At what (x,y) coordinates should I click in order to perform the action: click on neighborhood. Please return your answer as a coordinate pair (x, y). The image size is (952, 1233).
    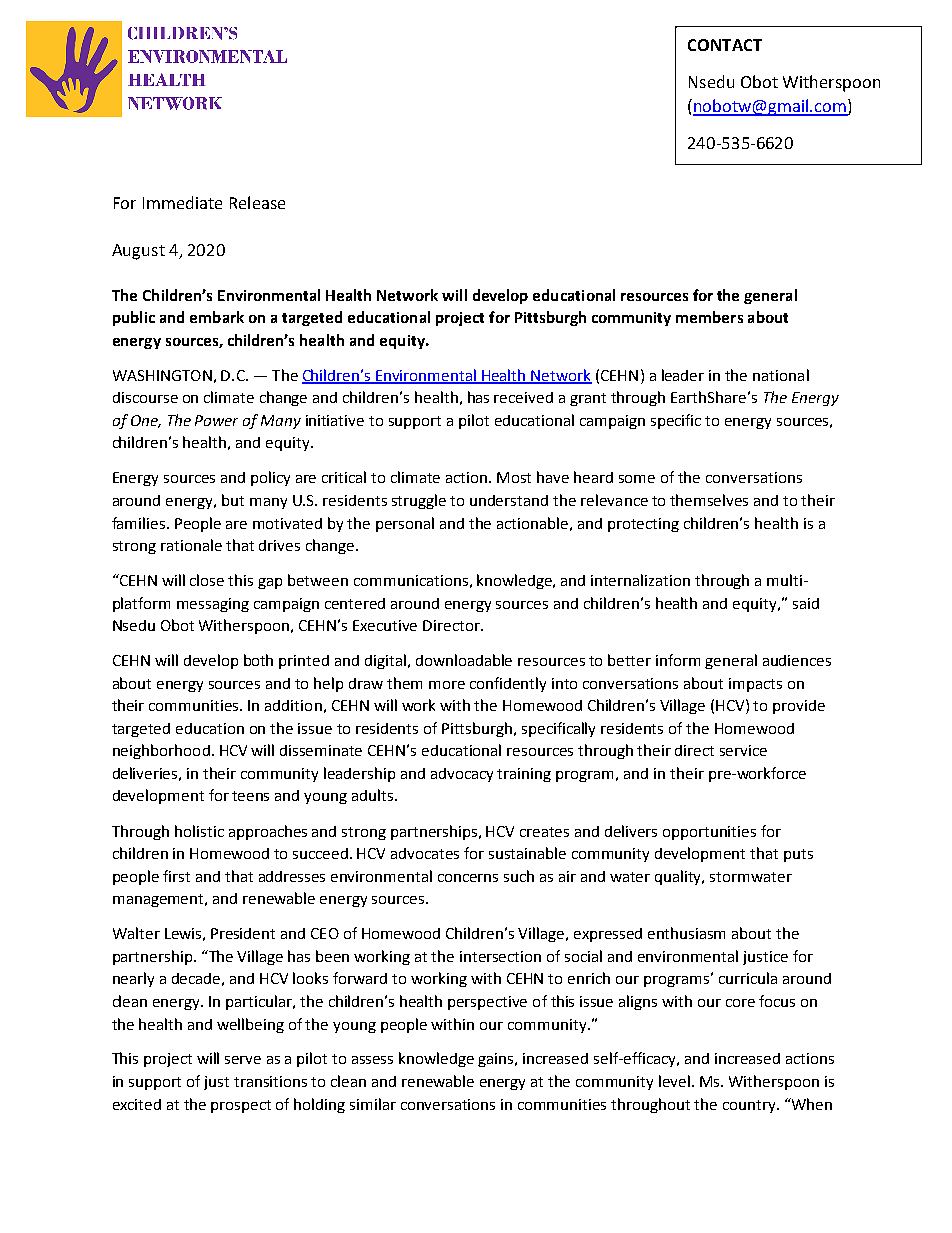
    Looking at the image, I should click on (161, 751).
